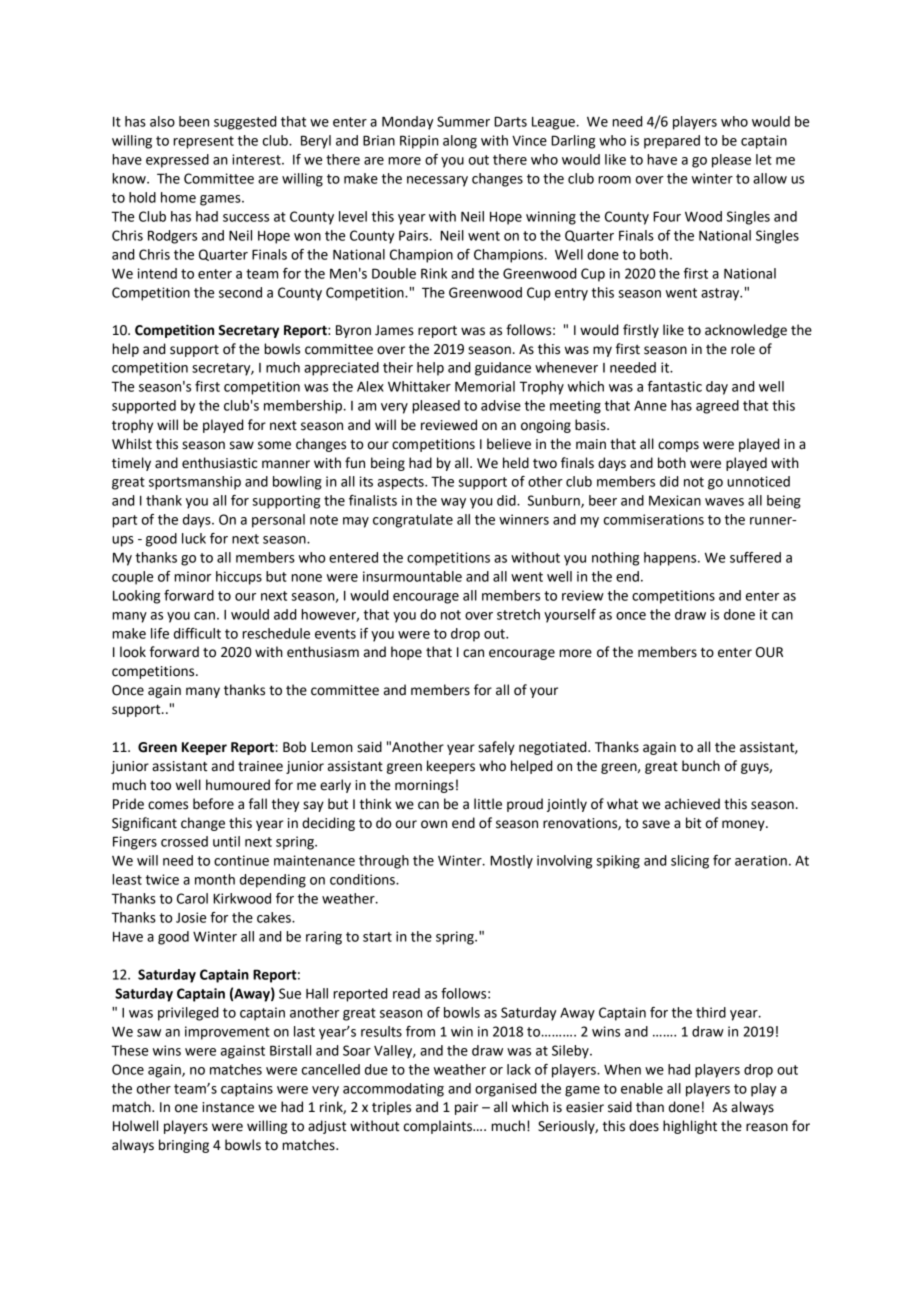 This screenshot has height=1307, width=924. Describe the element at coordinates (228, 1107) in the screenshot. I see `instance` at that location.
